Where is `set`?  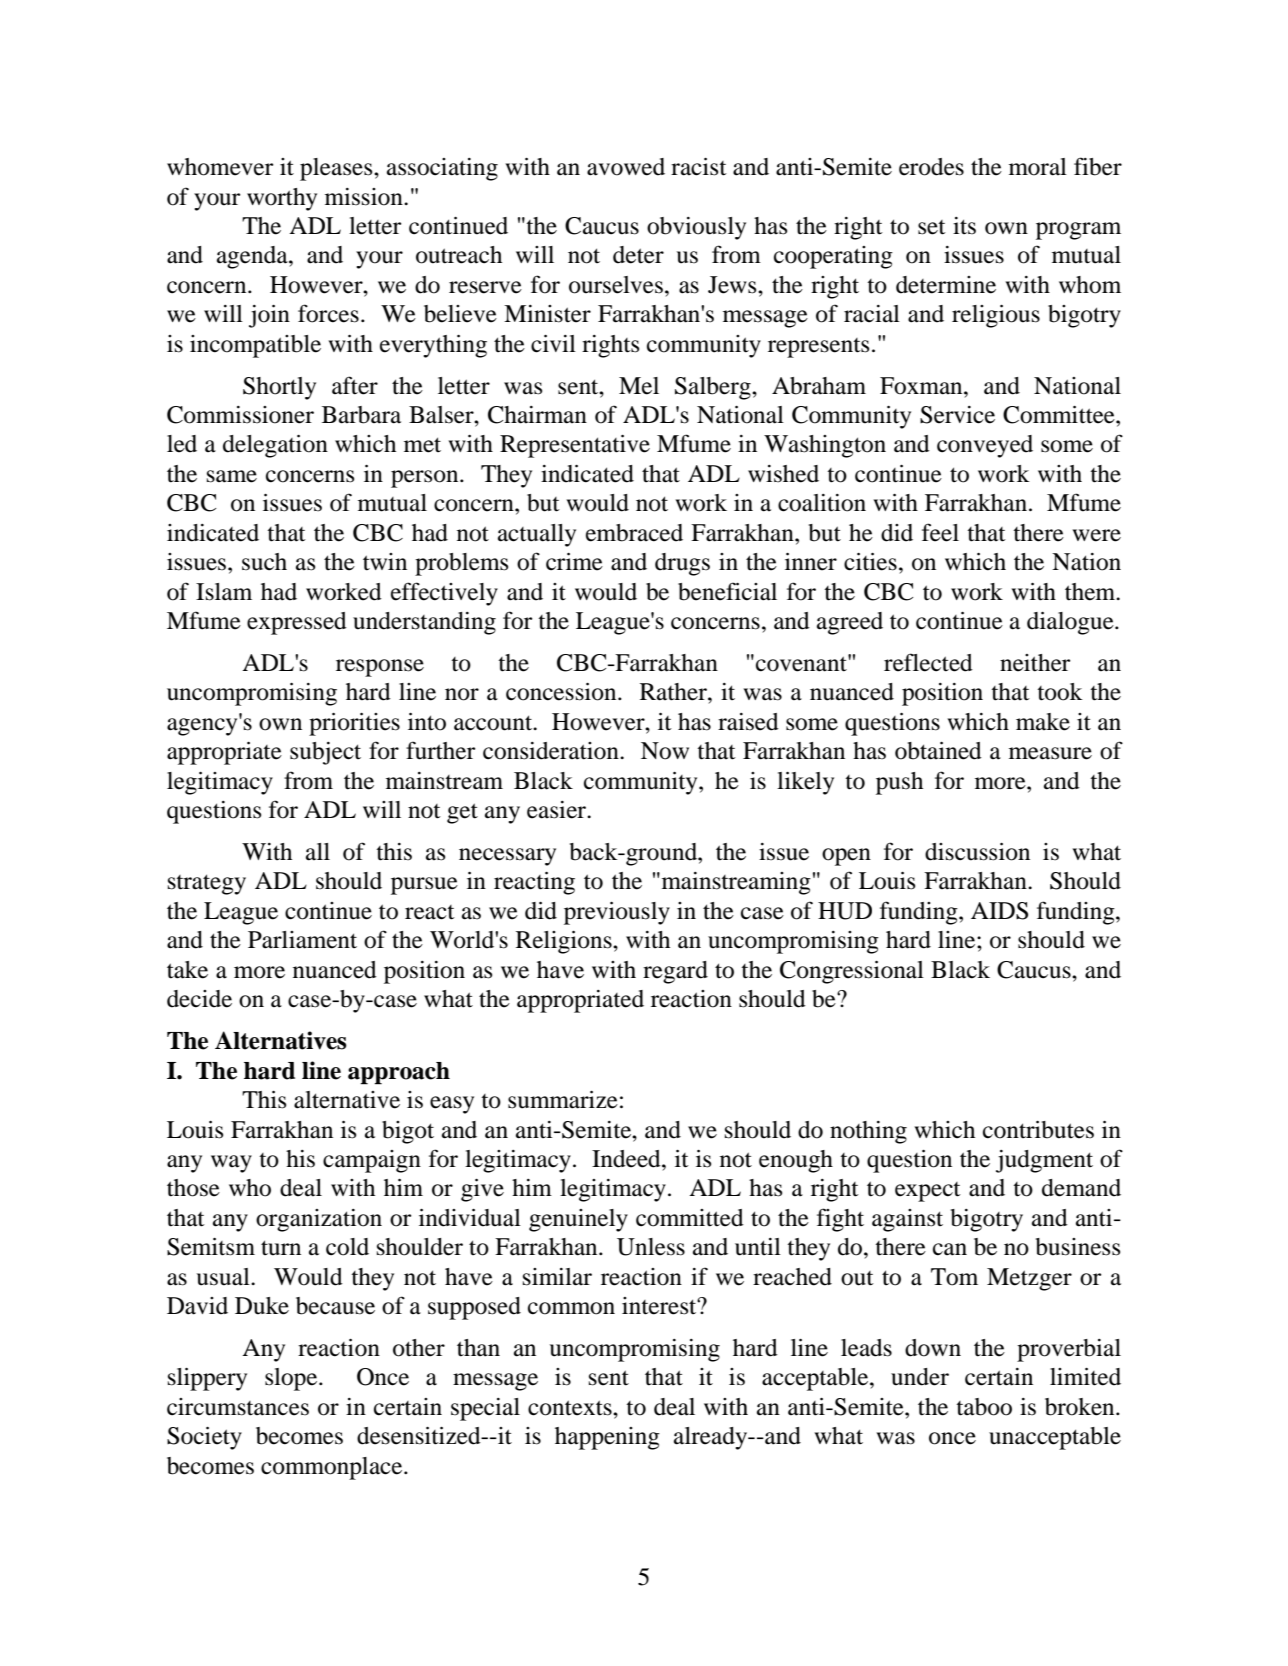
set is located at coordinates (932, 227).
